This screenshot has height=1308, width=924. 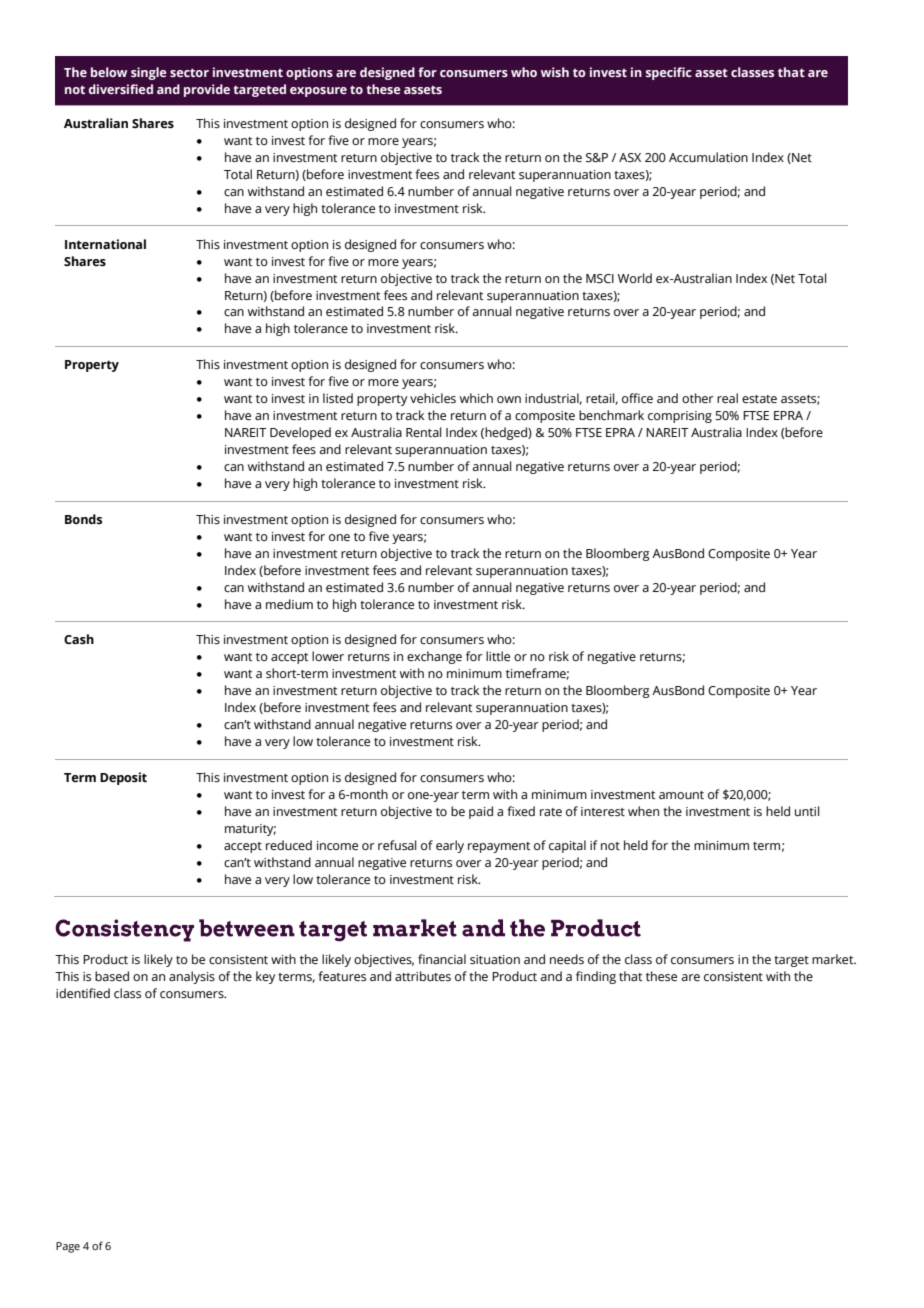 What do you see at coordinates (708, 157) in the screenshot?
I see `Accumulation` at bounding box center [708, 157].
